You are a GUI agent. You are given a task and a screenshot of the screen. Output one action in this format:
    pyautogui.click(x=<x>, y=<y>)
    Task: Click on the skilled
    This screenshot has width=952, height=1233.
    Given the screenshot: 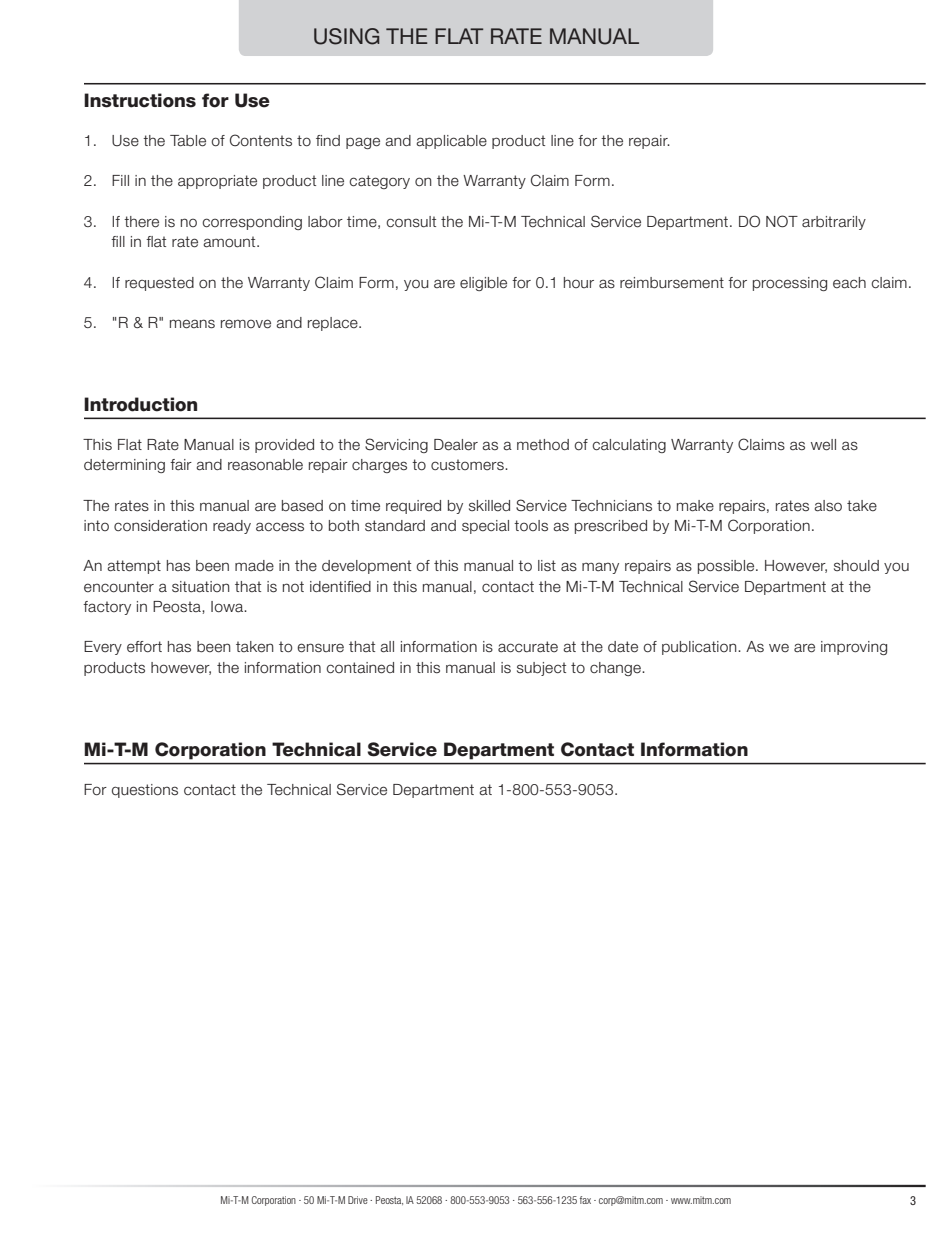 What is the action you would take?
    pyautogui.click(x=489, y=506)
